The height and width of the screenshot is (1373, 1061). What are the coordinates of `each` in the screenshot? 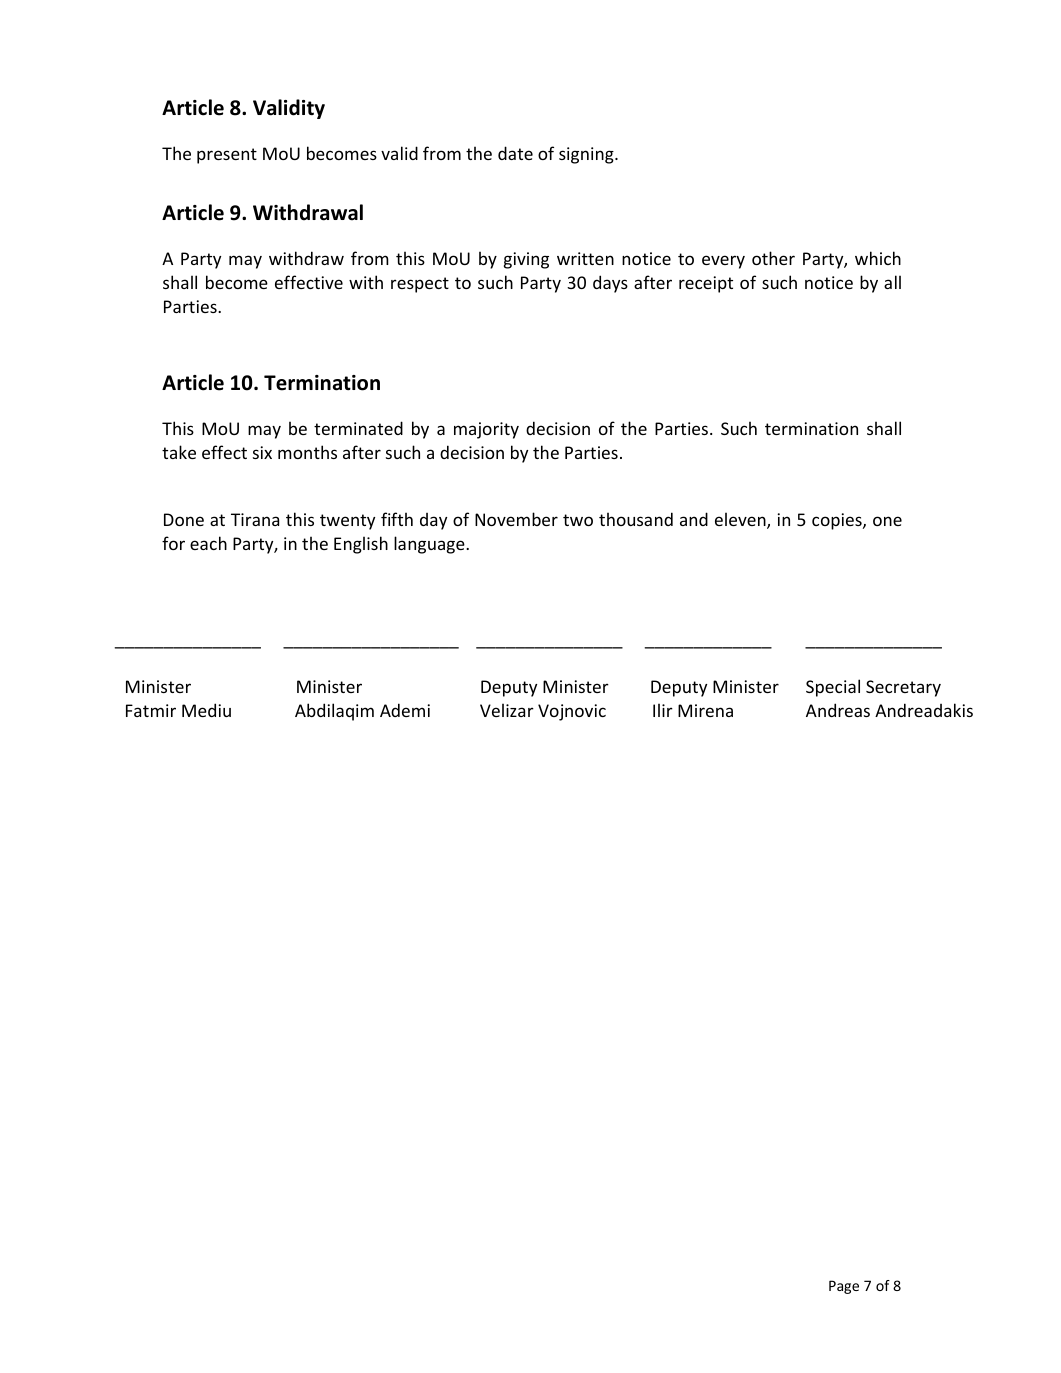 It's located at (208, 543).
